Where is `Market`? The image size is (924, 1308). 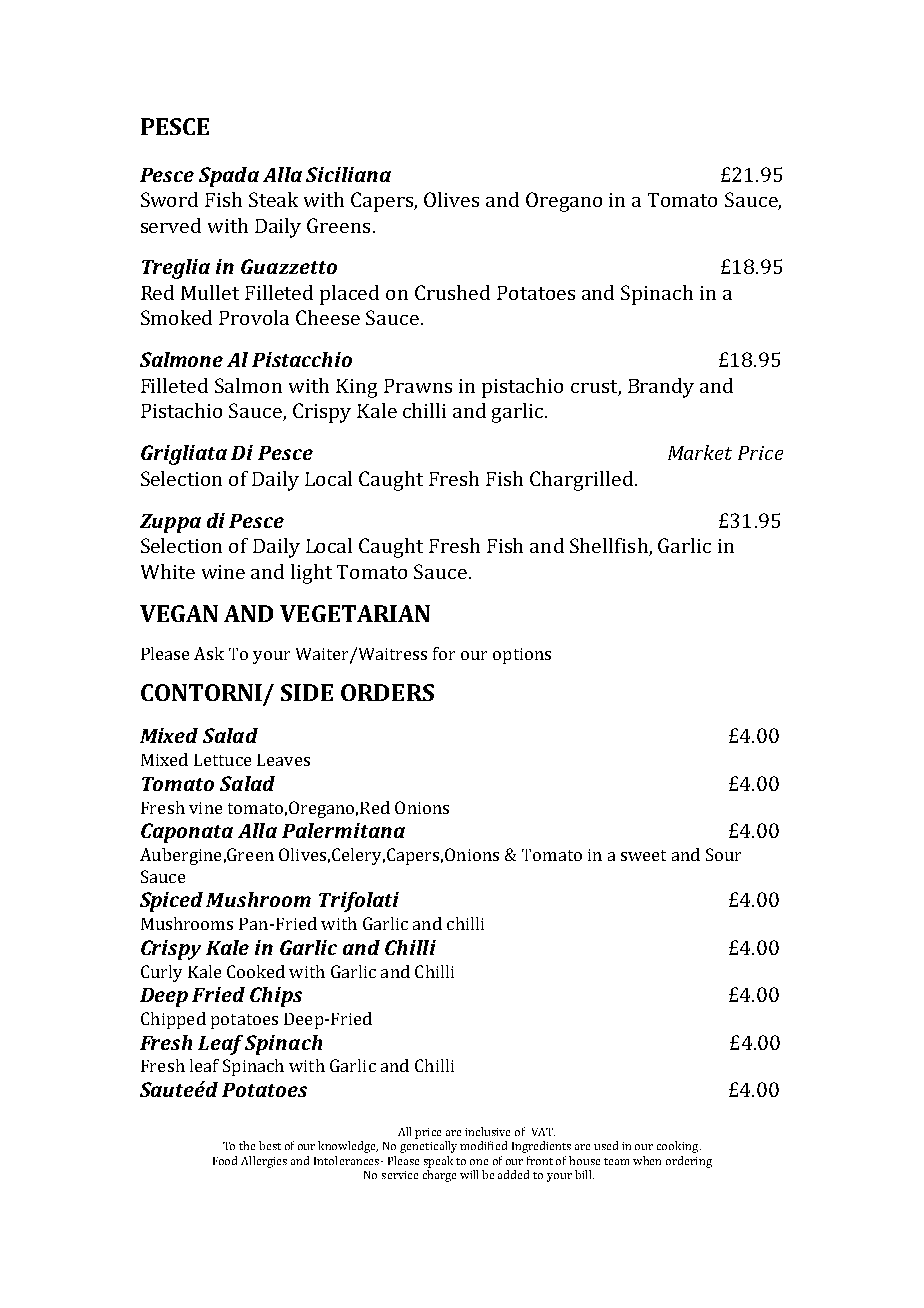 Market is located at coordinates (700, 452).
